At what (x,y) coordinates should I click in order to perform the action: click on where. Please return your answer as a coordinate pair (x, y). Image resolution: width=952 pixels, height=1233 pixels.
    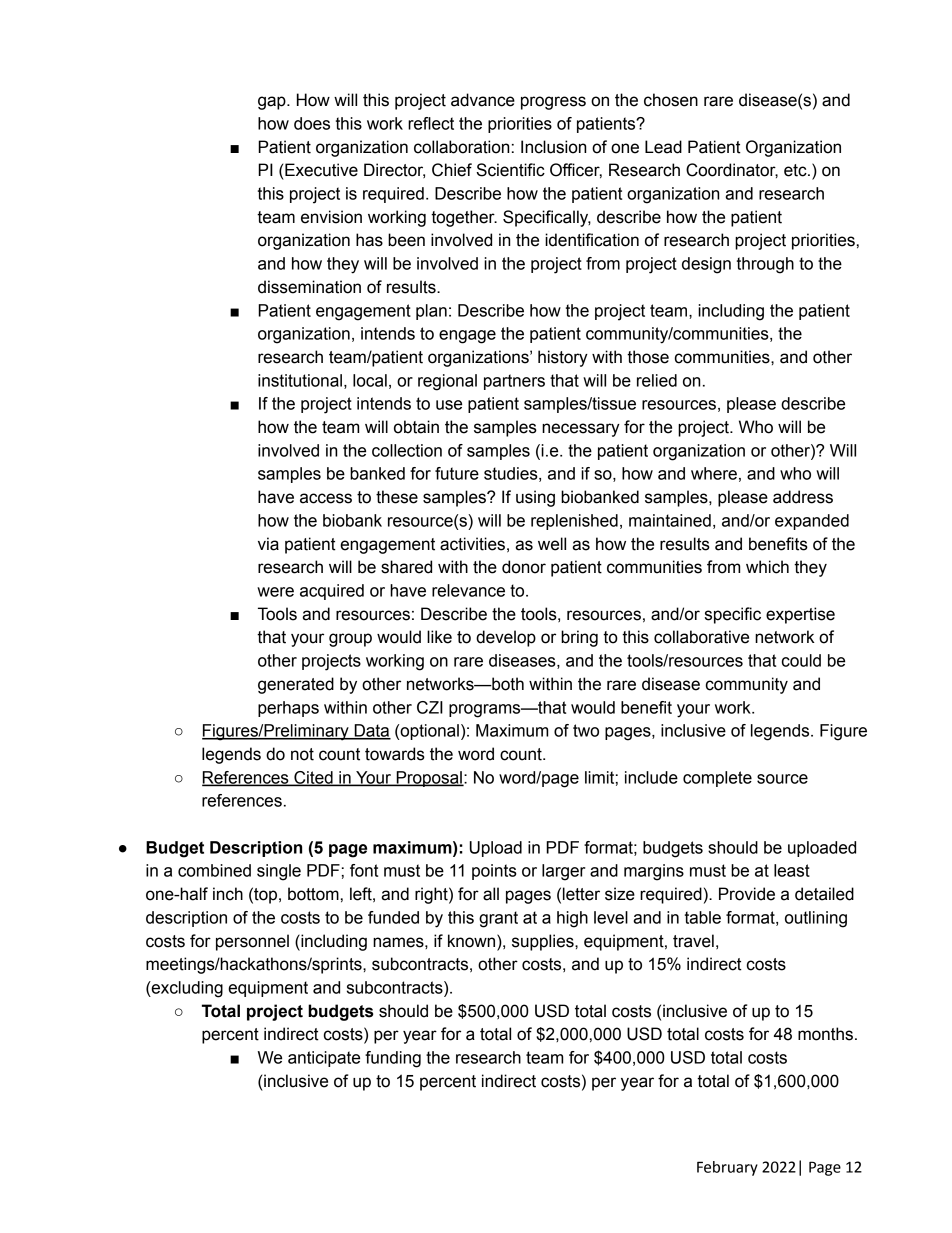
    Looking at the image, I should click on (714, 473).
